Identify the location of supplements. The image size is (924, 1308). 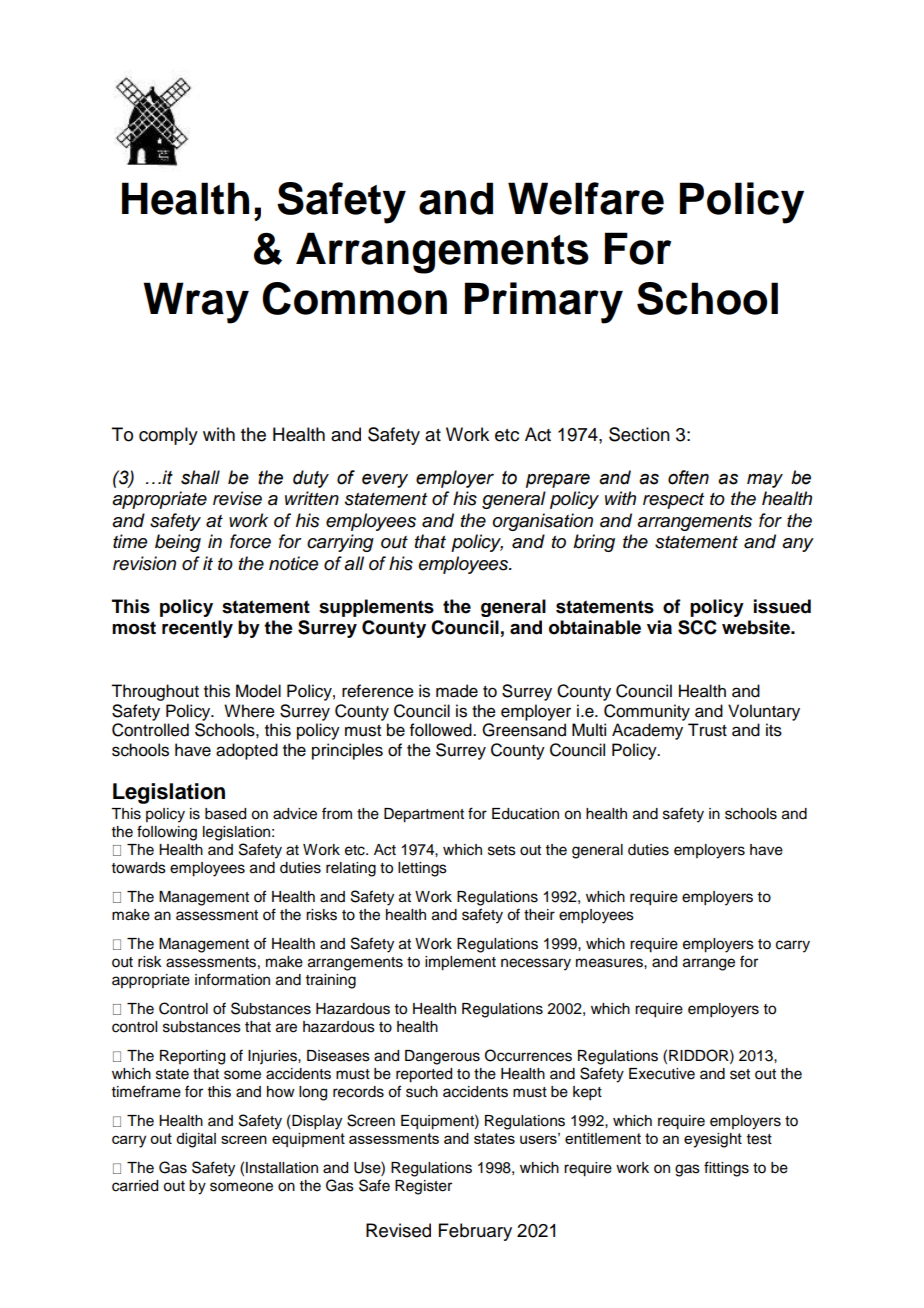
(376, 608).
